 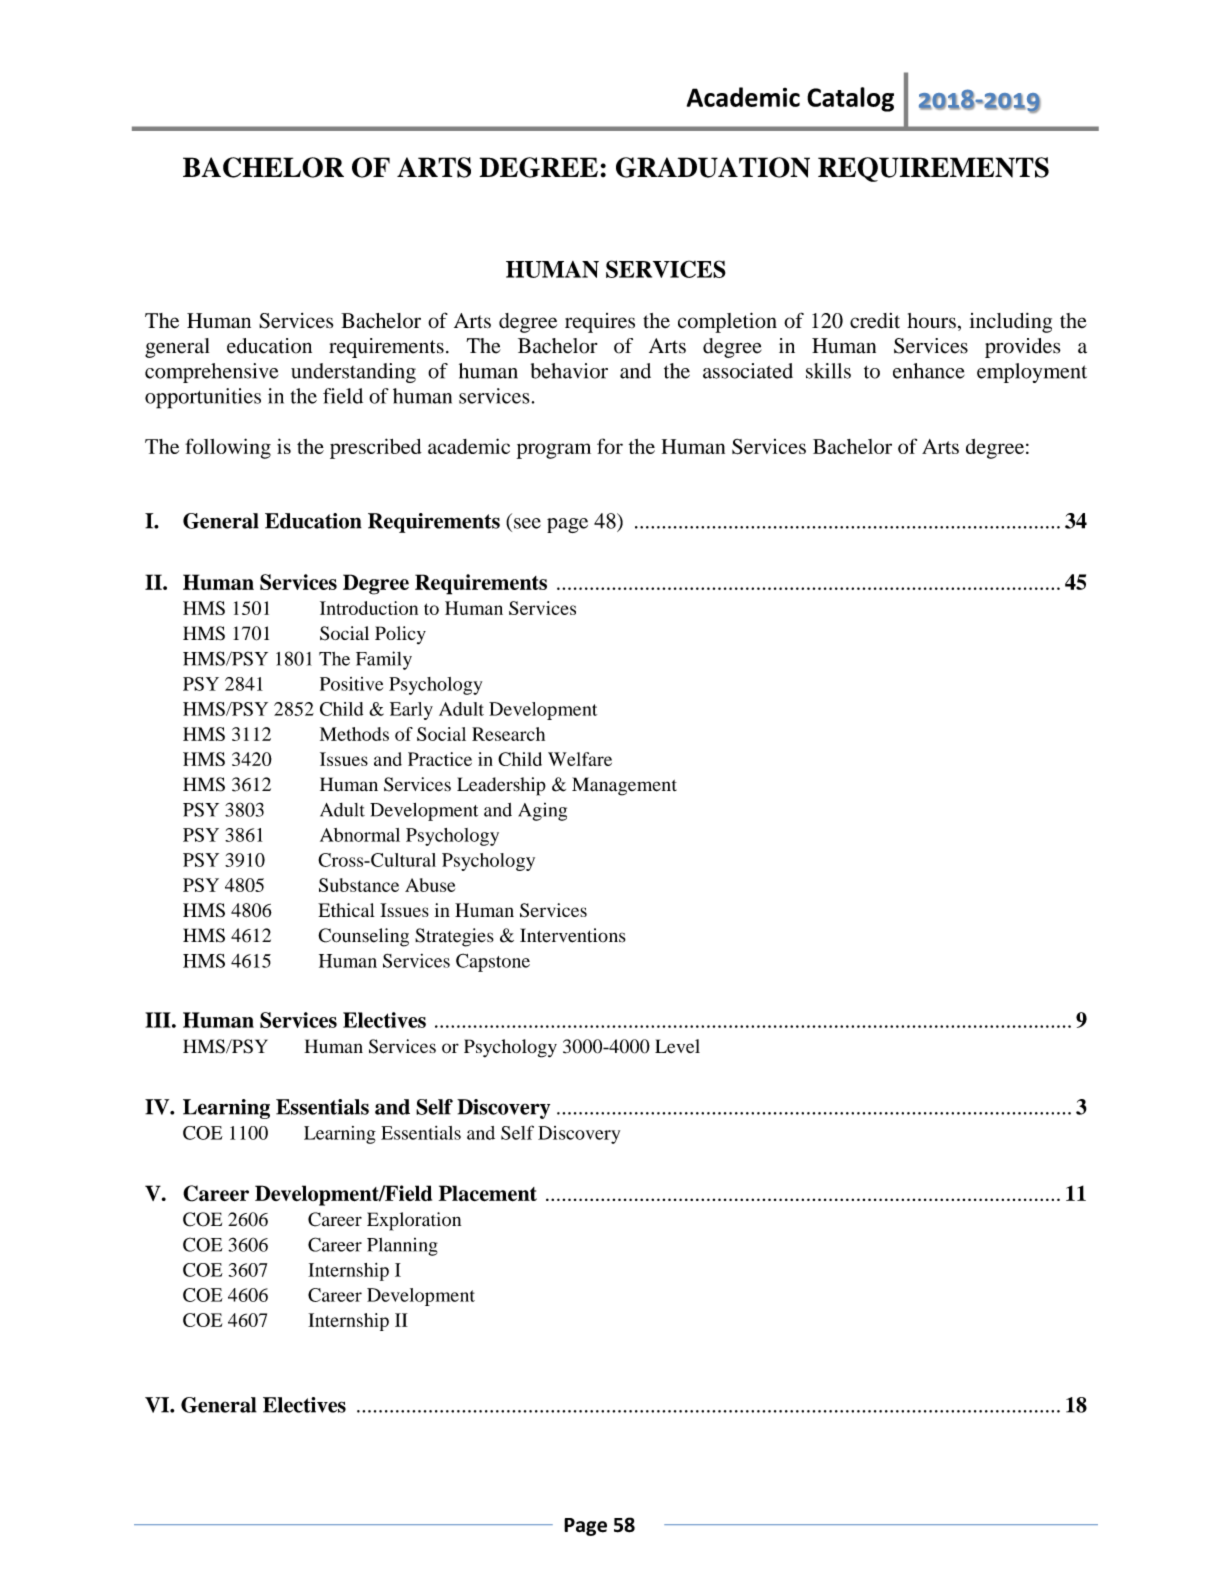 I want to click on requires, so click(x=600, y=323).
